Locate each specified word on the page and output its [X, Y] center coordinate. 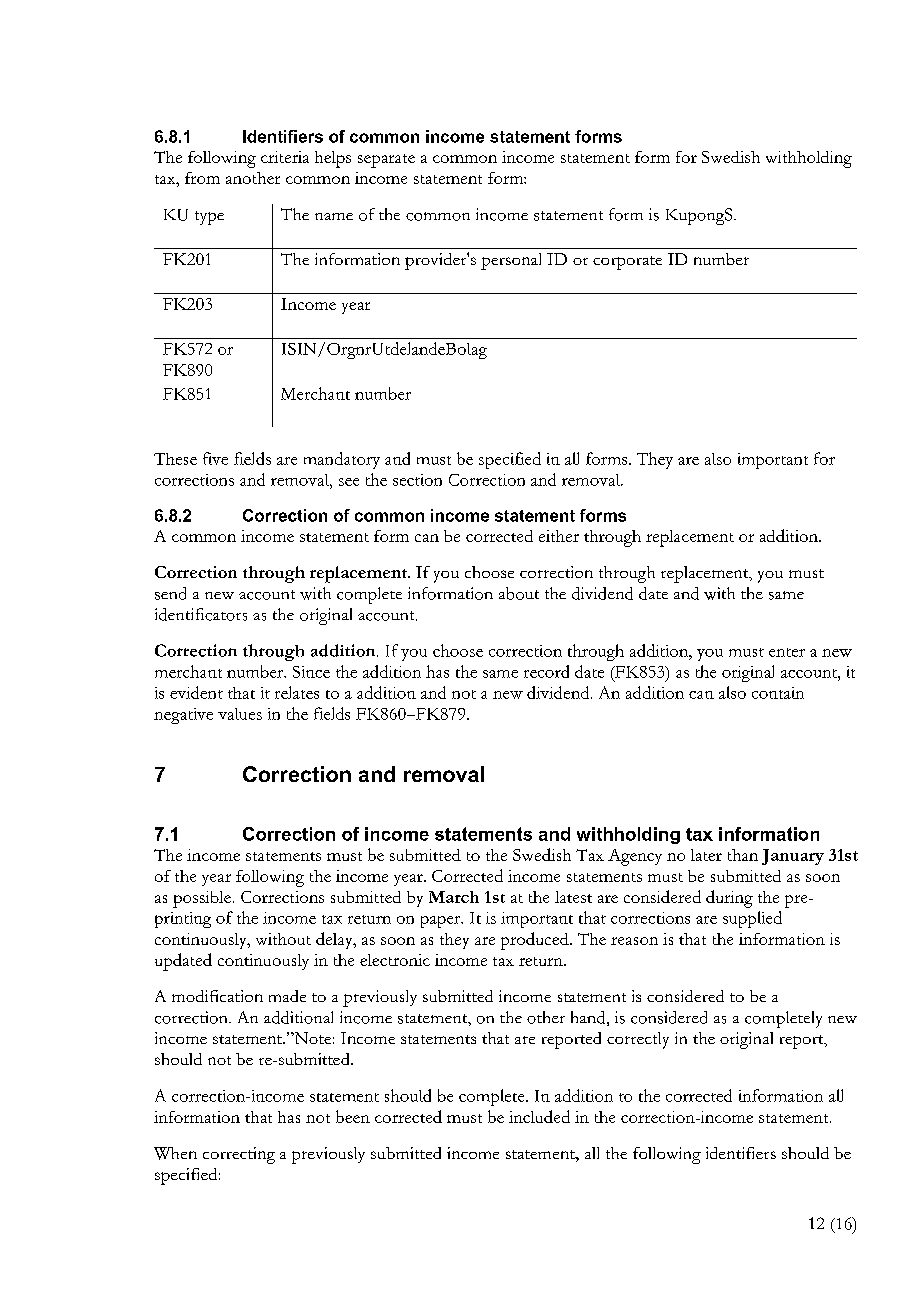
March [454, 897]
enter [787, 652]
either [559, 536]
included [539, 1116]
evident [196, 692]
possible [202, 899]
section [417, 480]
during [729, 899]
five [215, 458]
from [202, 178]
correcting [239, 1155]
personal [511, 261]
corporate [627, 263]
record [546, 671]
